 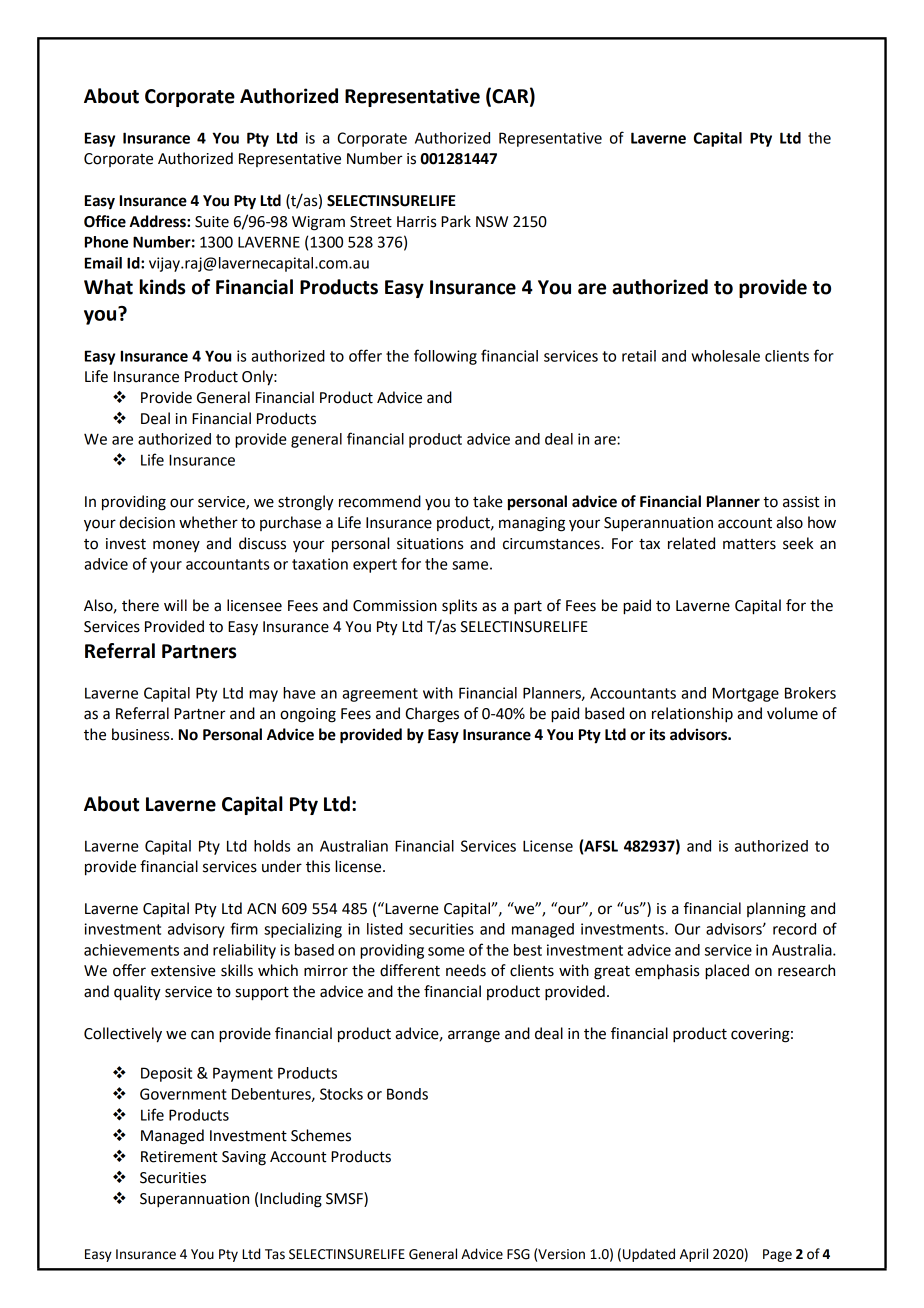 I want to click on Park, so click(x=456, y=221).
